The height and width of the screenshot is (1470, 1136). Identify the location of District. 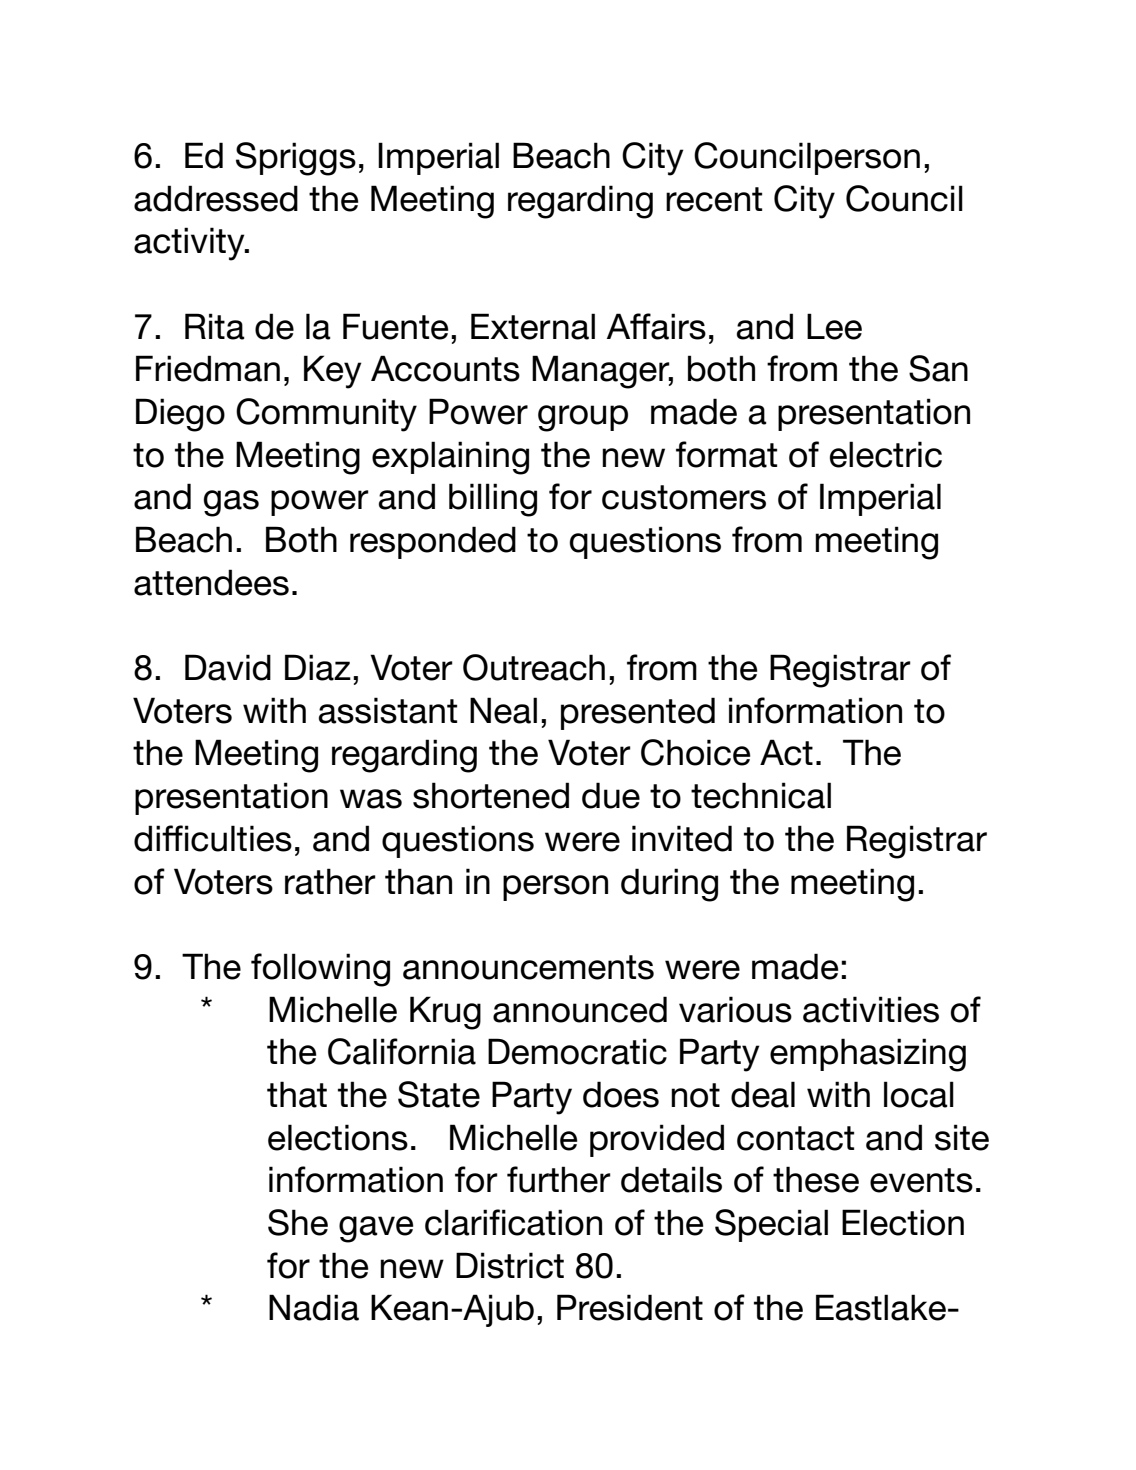
(510, 1265).
